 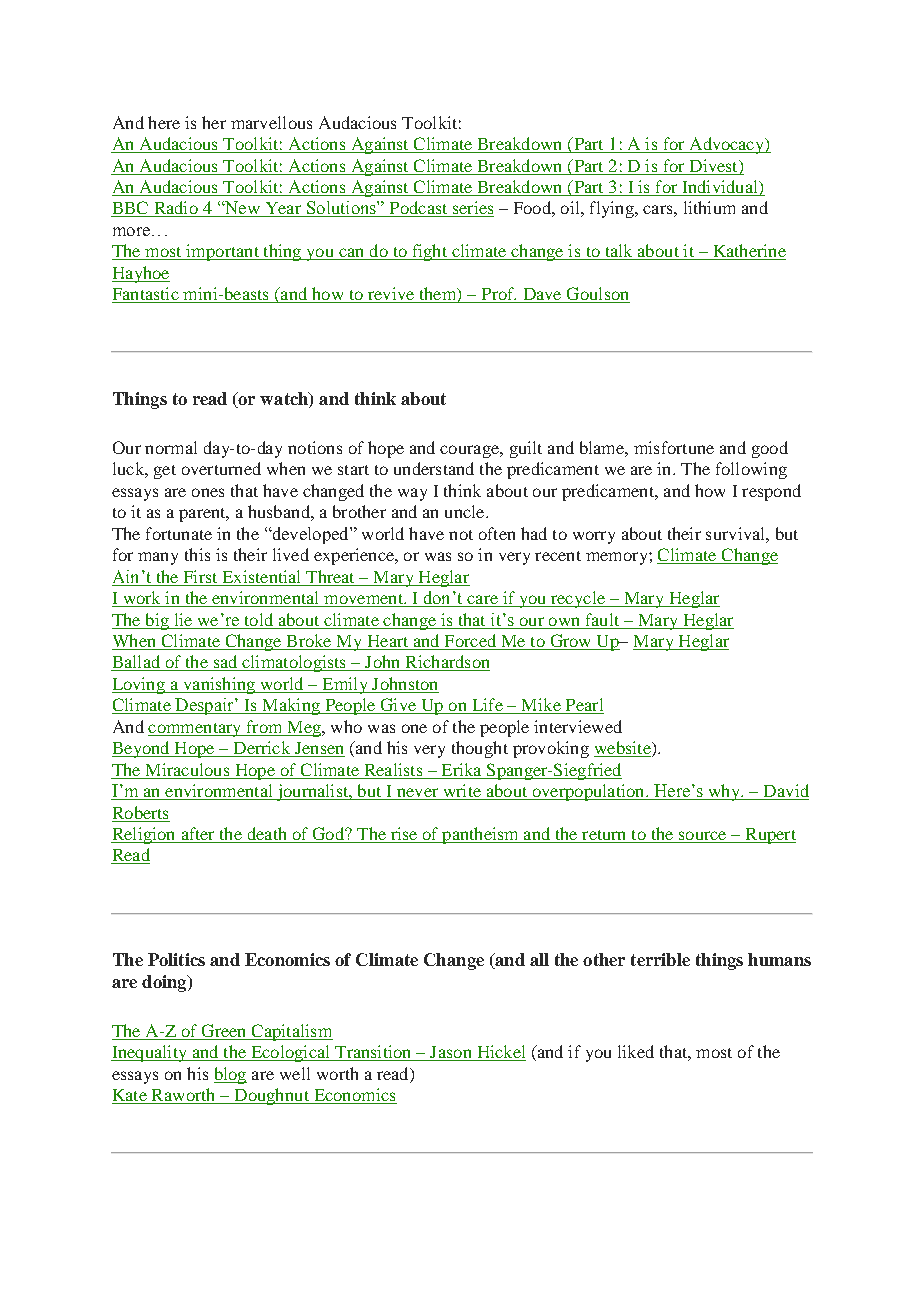 I want to click on why, so click(x=724, y=792).
